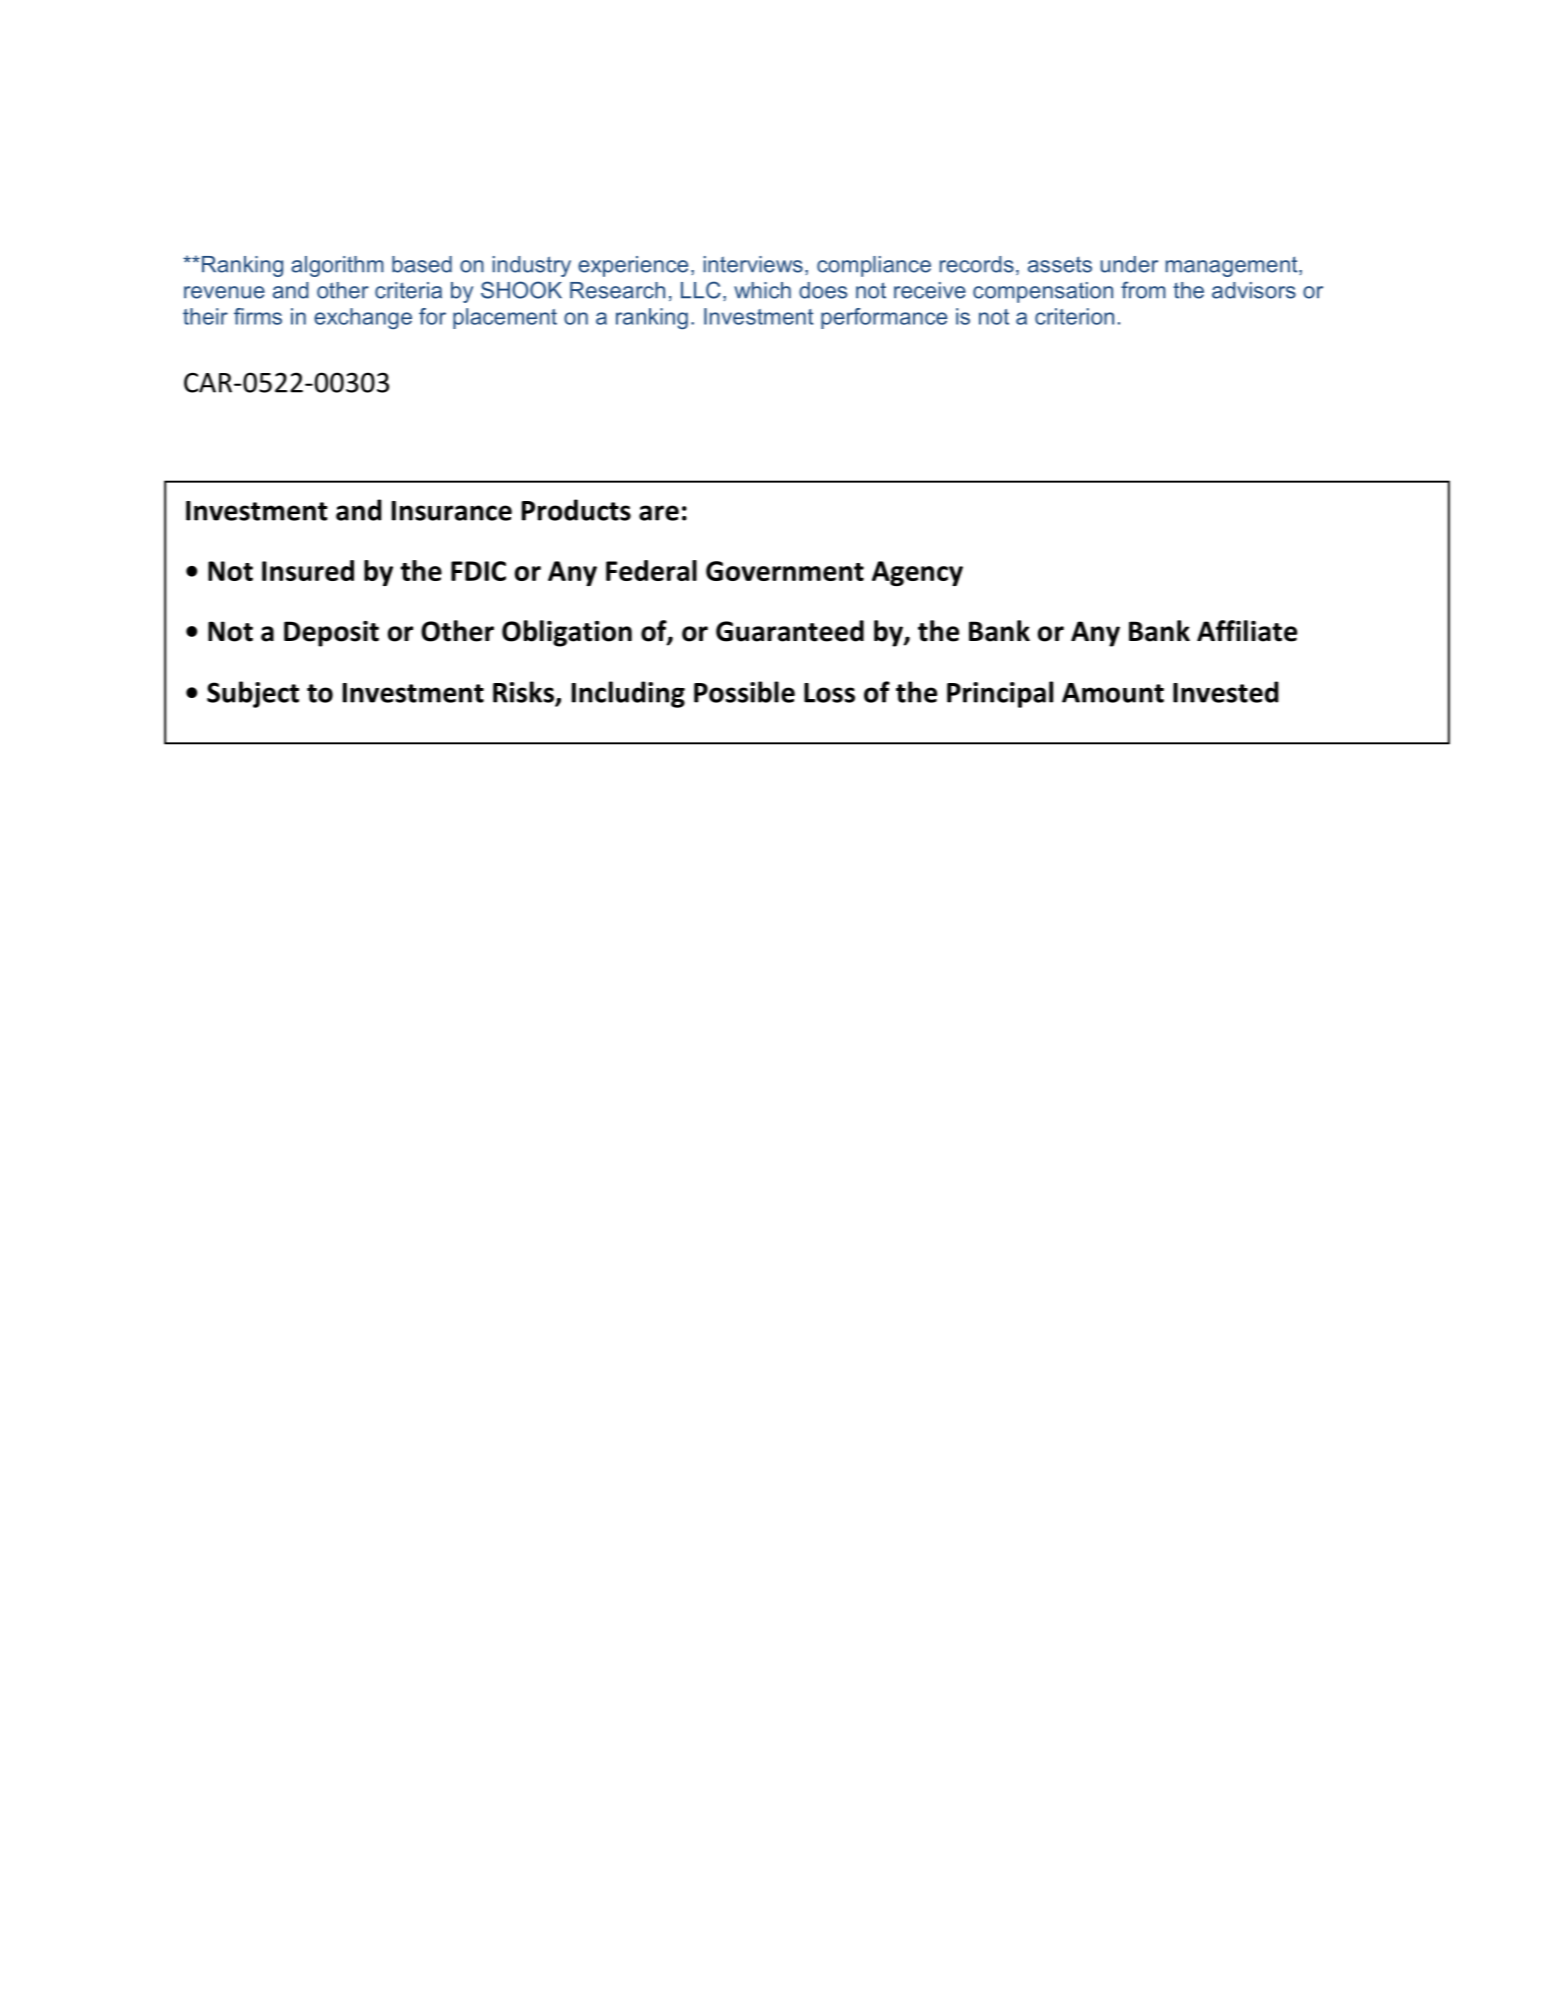 The image size is (1553, 2009). I want to click on Subject, so click(253, 694).
